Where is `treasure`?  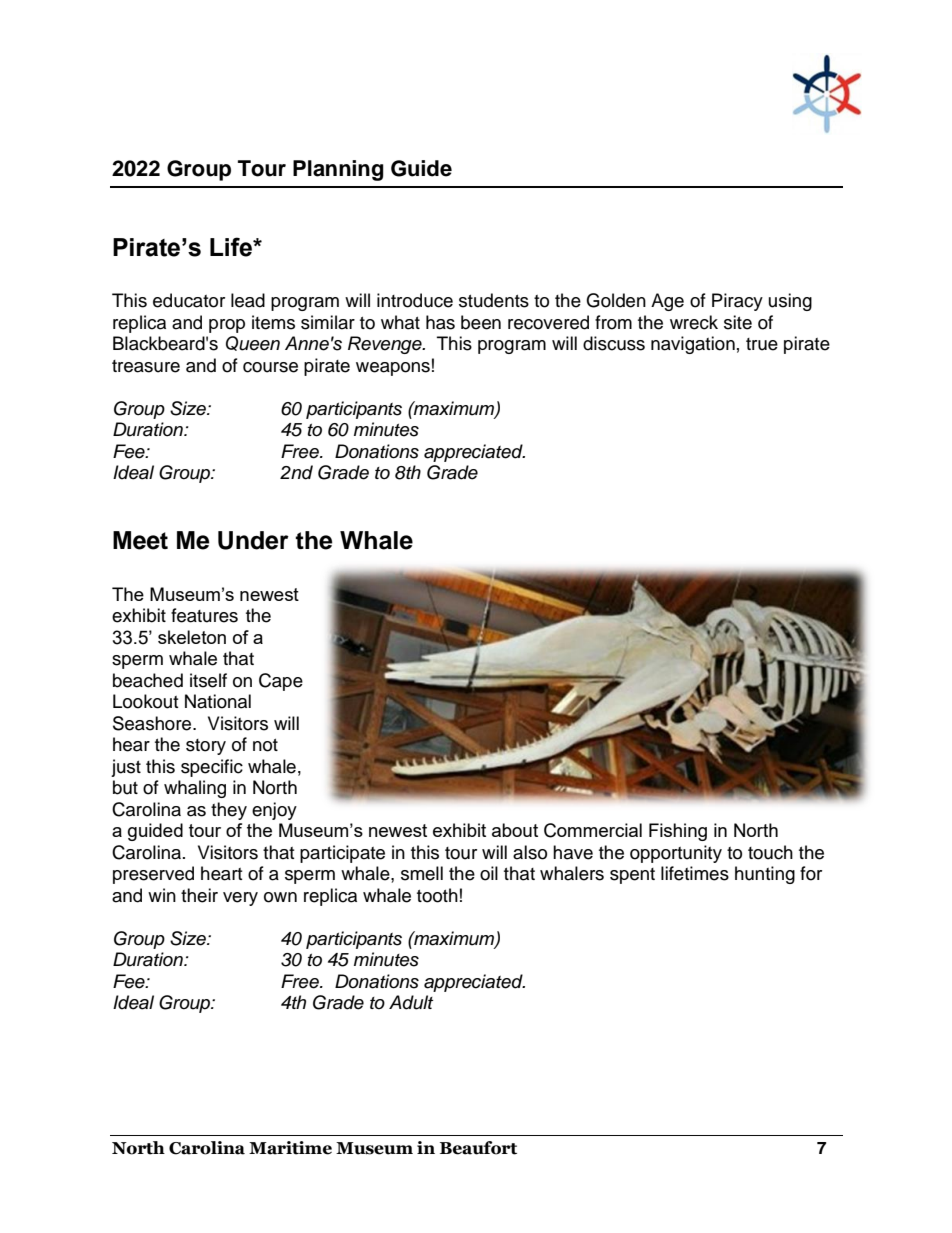 treasure is located at coordinates (146, 366).
